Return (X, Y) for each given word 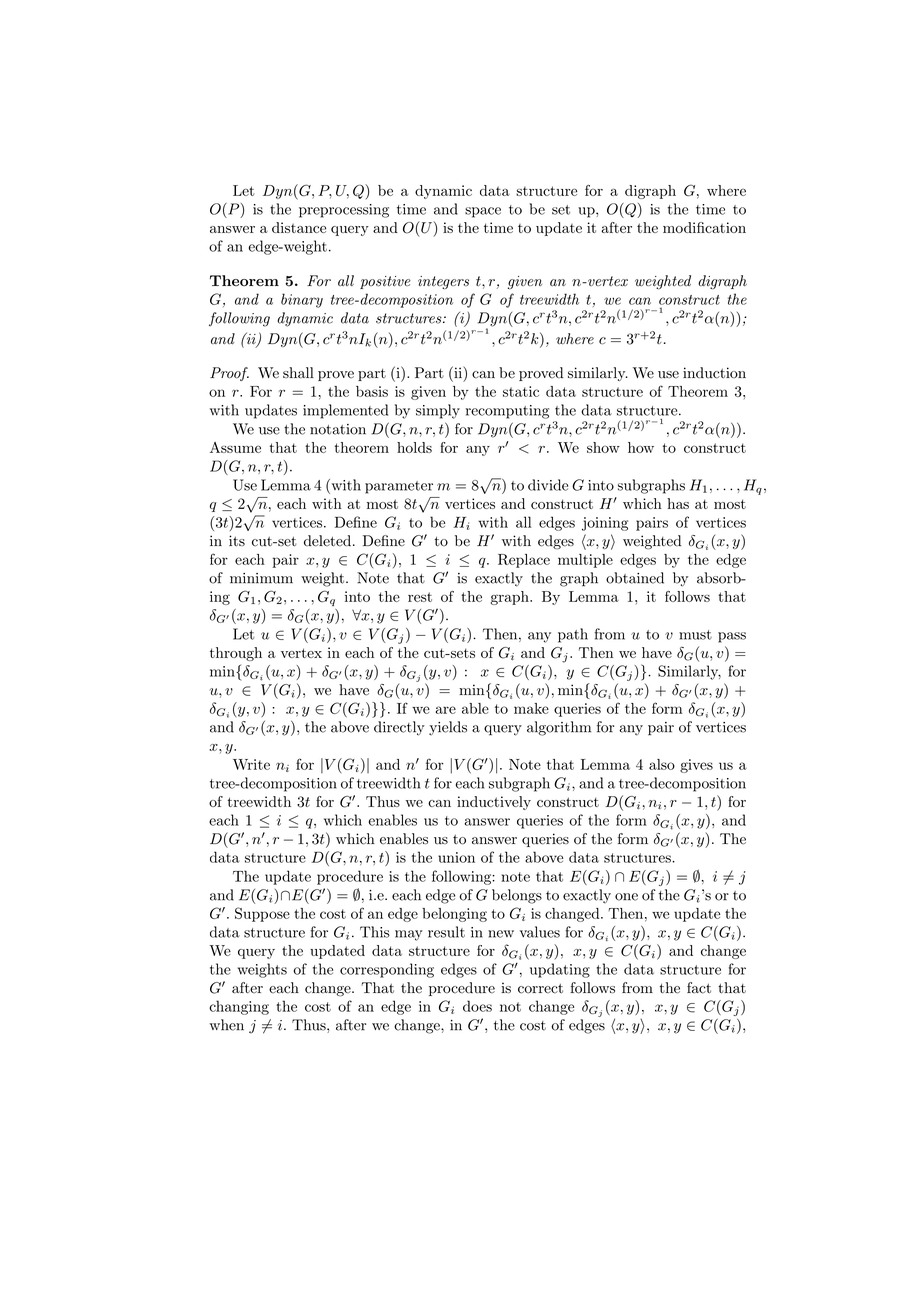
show (603, 447)
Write (251, 764)
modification (704, 227)
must (695, 635)
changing (239, 1007)
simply (438, 411)
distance (299, 227)
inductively (494, 803)
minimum (261, 578)
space (483, 212)
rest (420, 597)
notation (338, 429)
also (662, 764)
